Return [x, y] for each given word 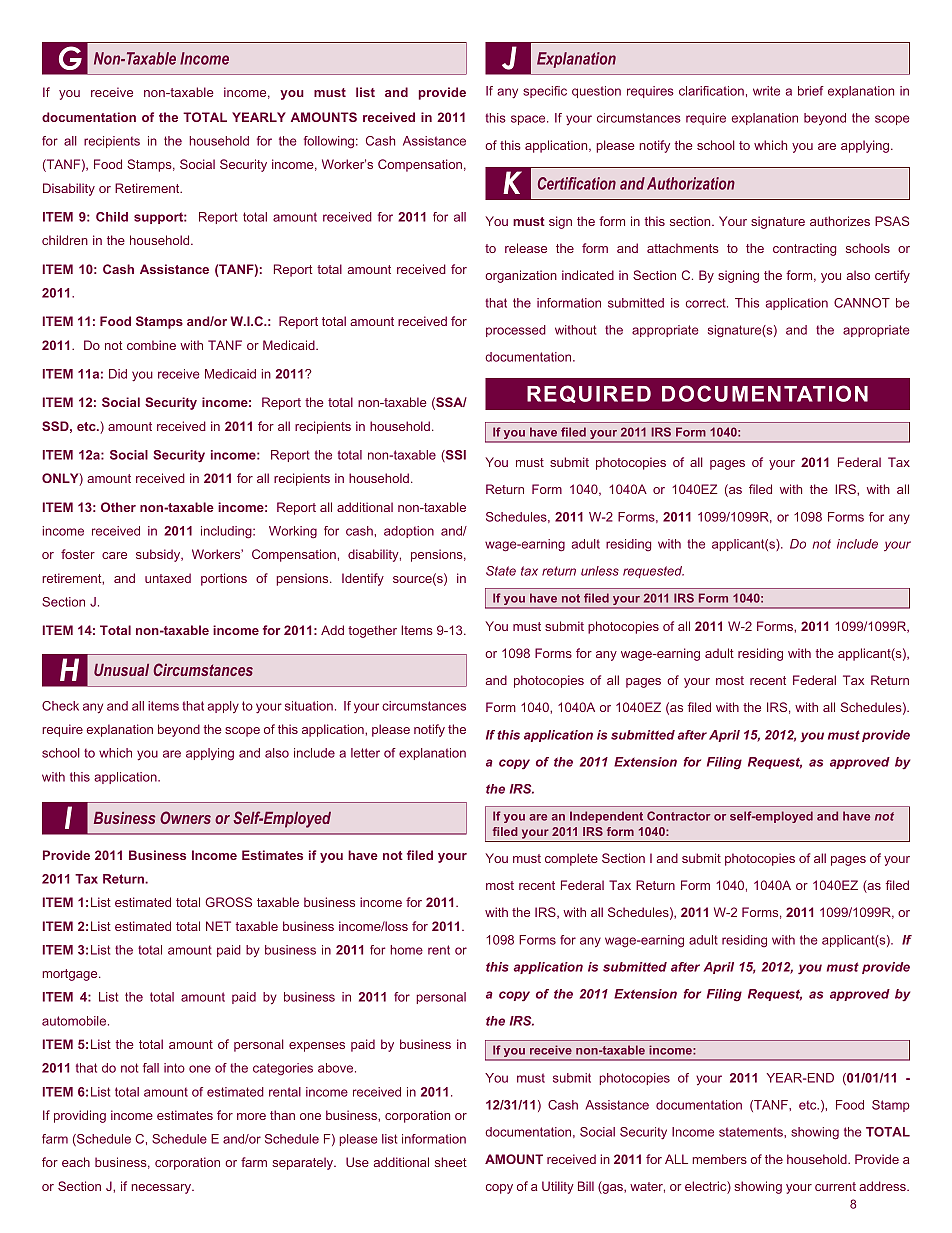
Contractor [679, 816]
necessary [162, 1189]
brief [811, 91]
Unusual [121, 670]
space [529, 120]
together [372, 631]
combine [151, 345]
